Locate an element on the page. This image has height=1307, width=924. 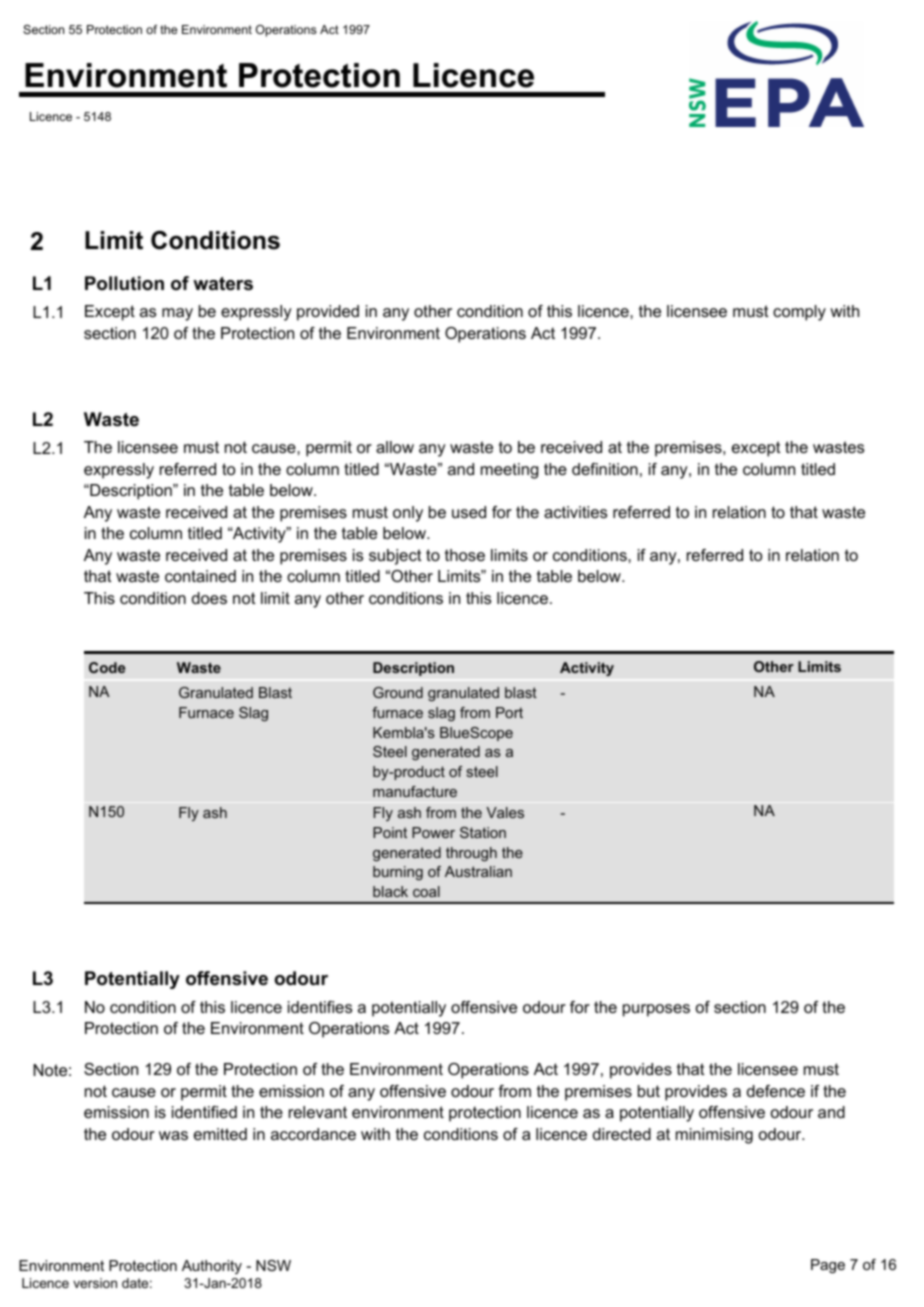
coal is located at coordinates (426, 891).
